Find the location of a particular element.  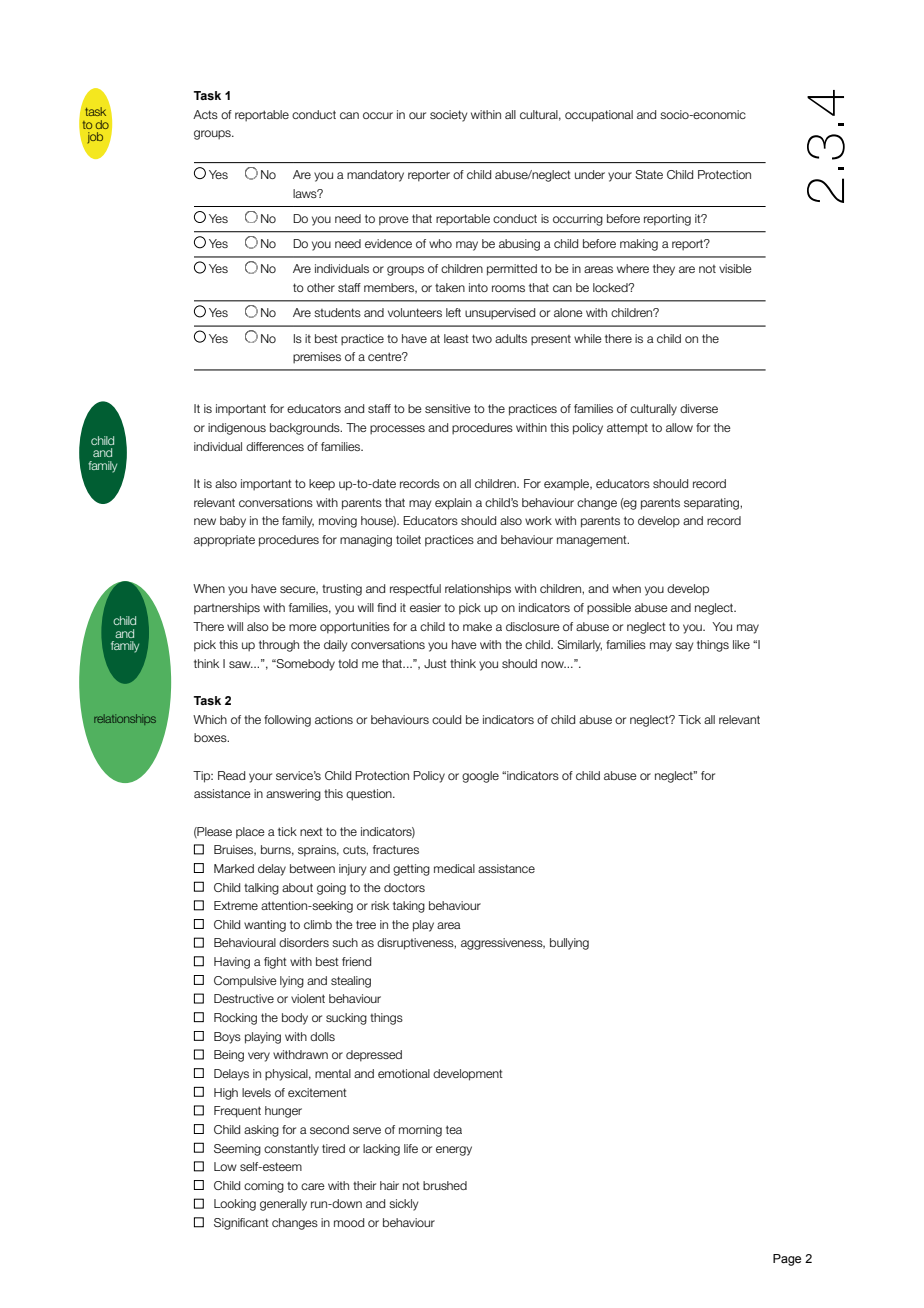

Which is located at coordinates (210, 719).
